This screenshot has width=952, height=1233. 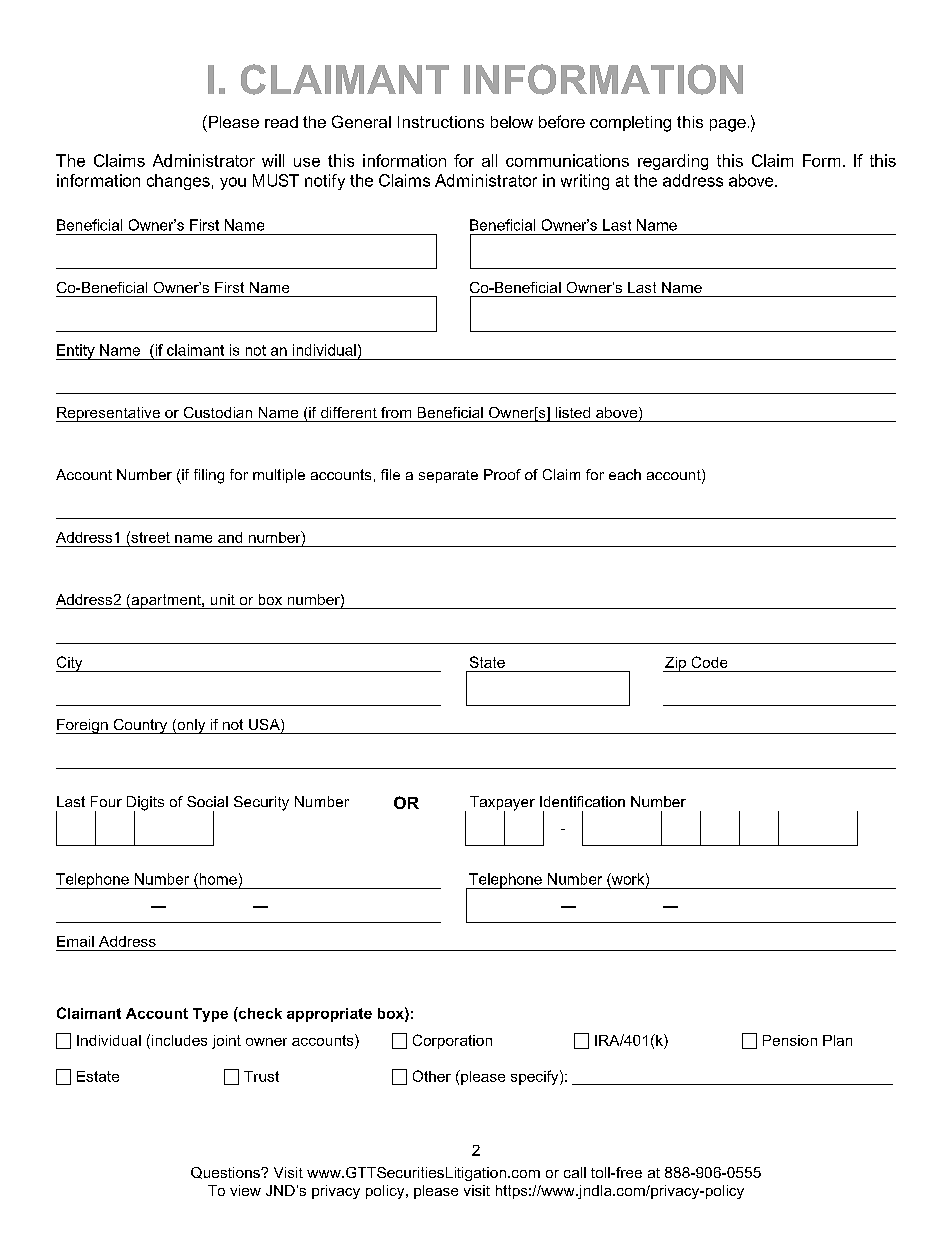 What do you see at coordinates (226, 1173) in the screenshot?
I see `Questions` at bounding box center [226, 1173].
